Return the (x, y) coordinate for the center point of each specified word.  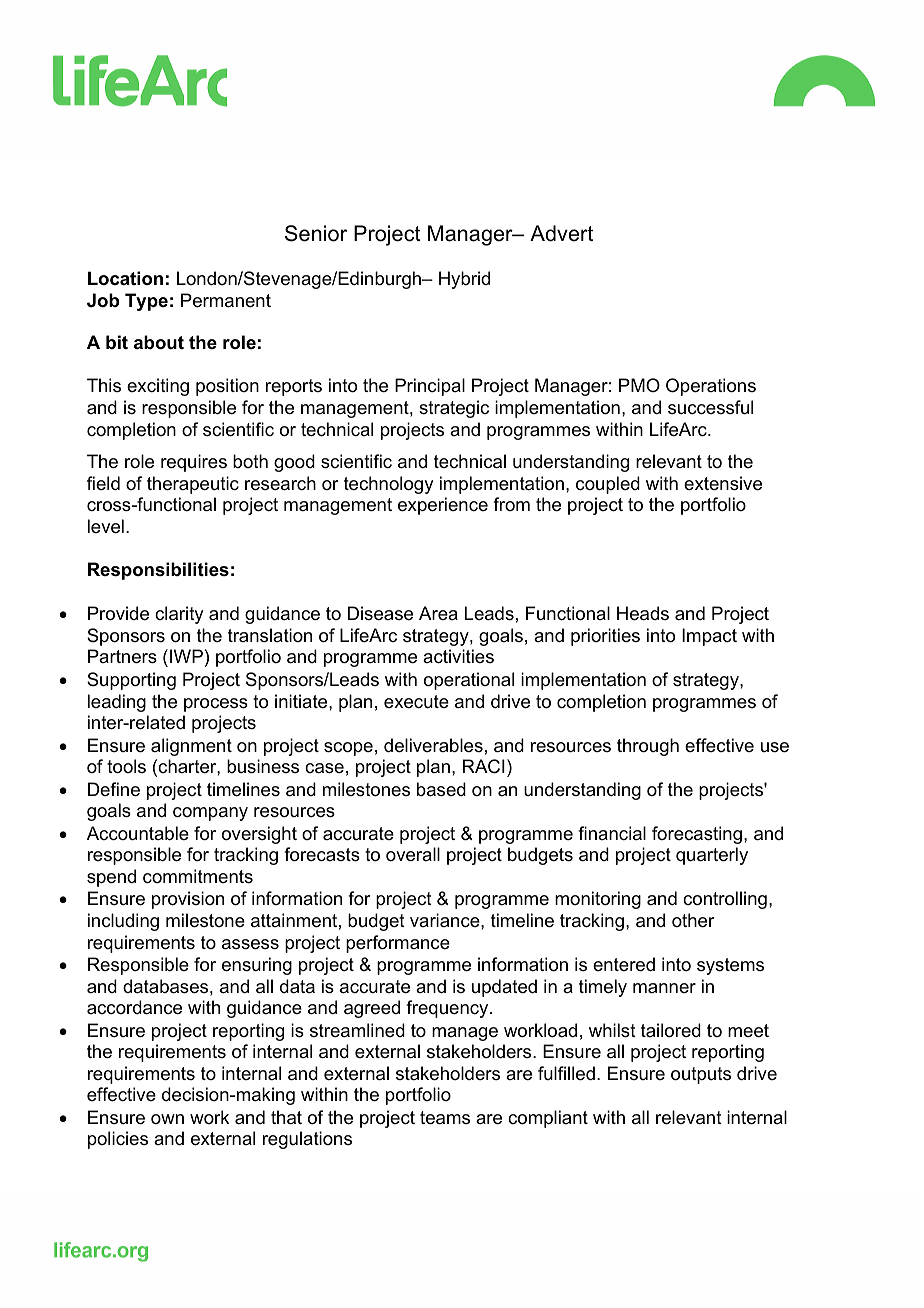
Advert (561, 233)
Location (125, 278)
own (167, 1119)
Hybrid (464, 280)
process (216, 705)
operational (469, 681)
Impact (709, 637)
